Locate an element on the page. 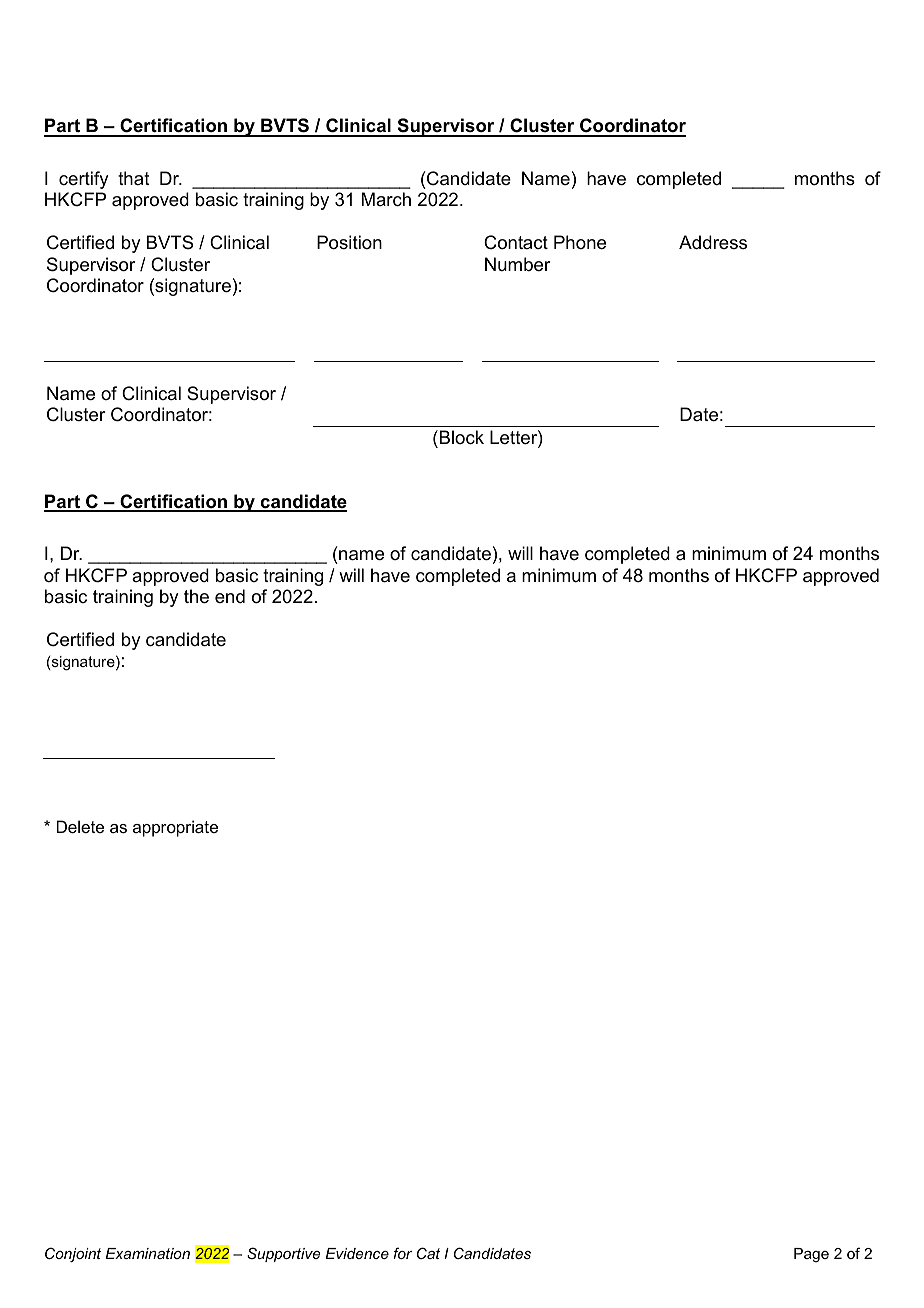  March is located at coordinates (386, 199).
